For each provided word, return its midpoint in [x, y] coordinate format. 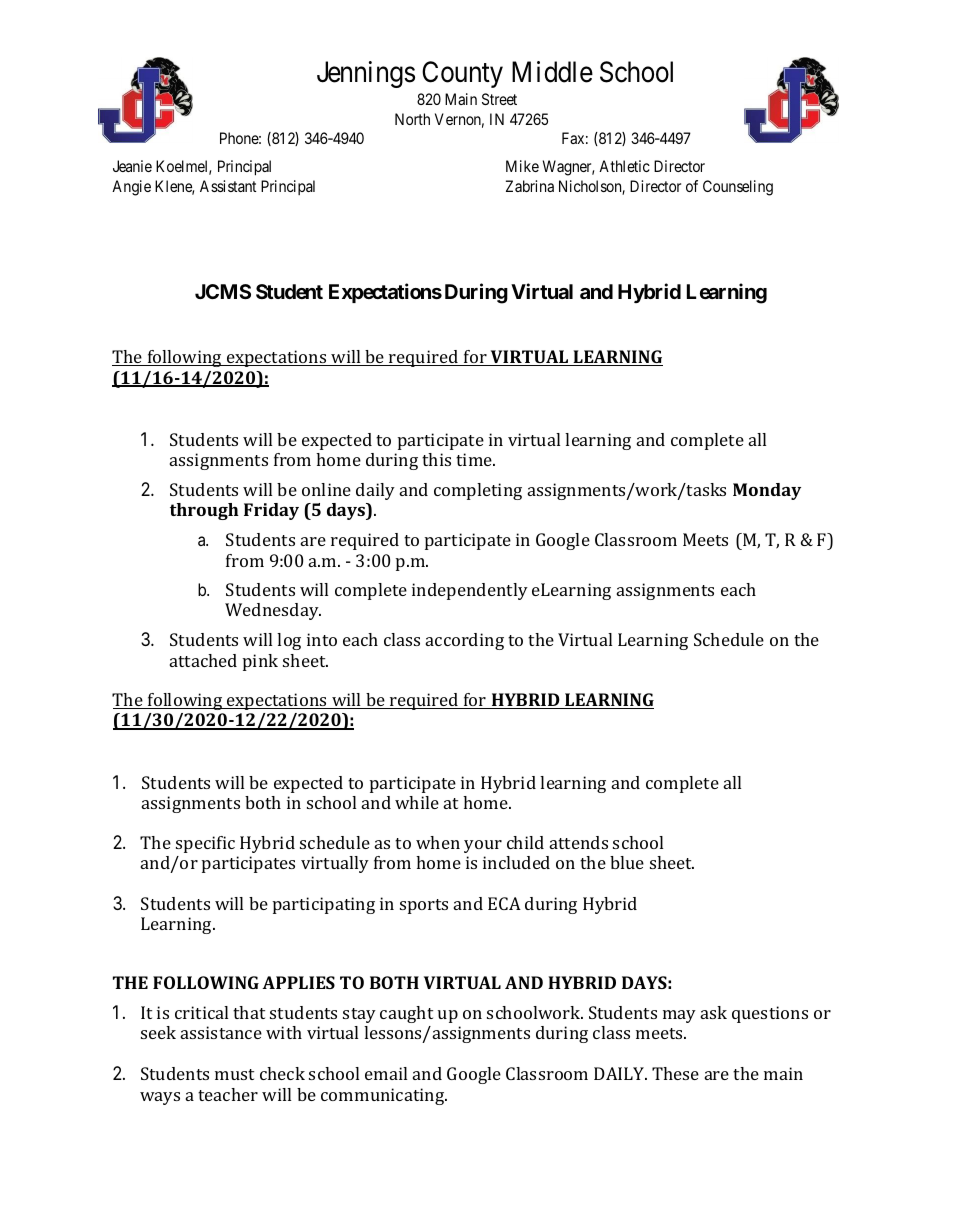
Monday [767, 491]
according [465, 641]
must [234, 1074]
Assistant [228, 186]
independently [470, 591]
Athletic [624, 166]
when [438, 842]
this [436, 459]
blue [627, 862]
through [204, 511]
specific [205, 844]
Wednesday [273, 611]
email [386, 1073]
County [462, 74]
